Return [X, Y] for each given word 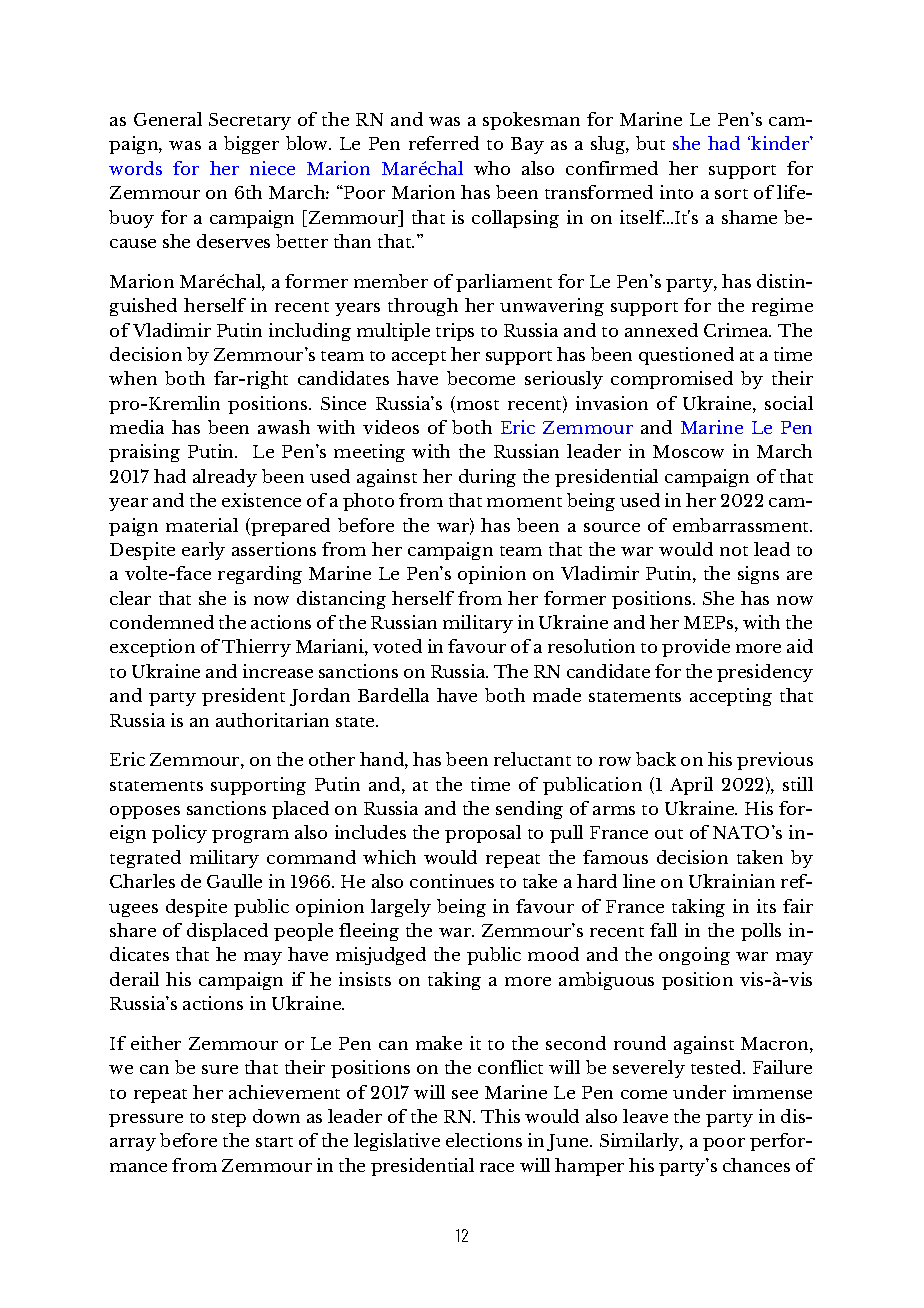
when [133, 378]
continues [452, 881]
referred [444, 143]
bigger [251, 145]
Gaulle [234, 881]
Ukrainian [732, 881]
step [229, 1120]
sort [731, 194]
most [476, 406]
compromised [672, 380]
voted [397, 646]
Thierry [256, 648]
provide [696, 648]
